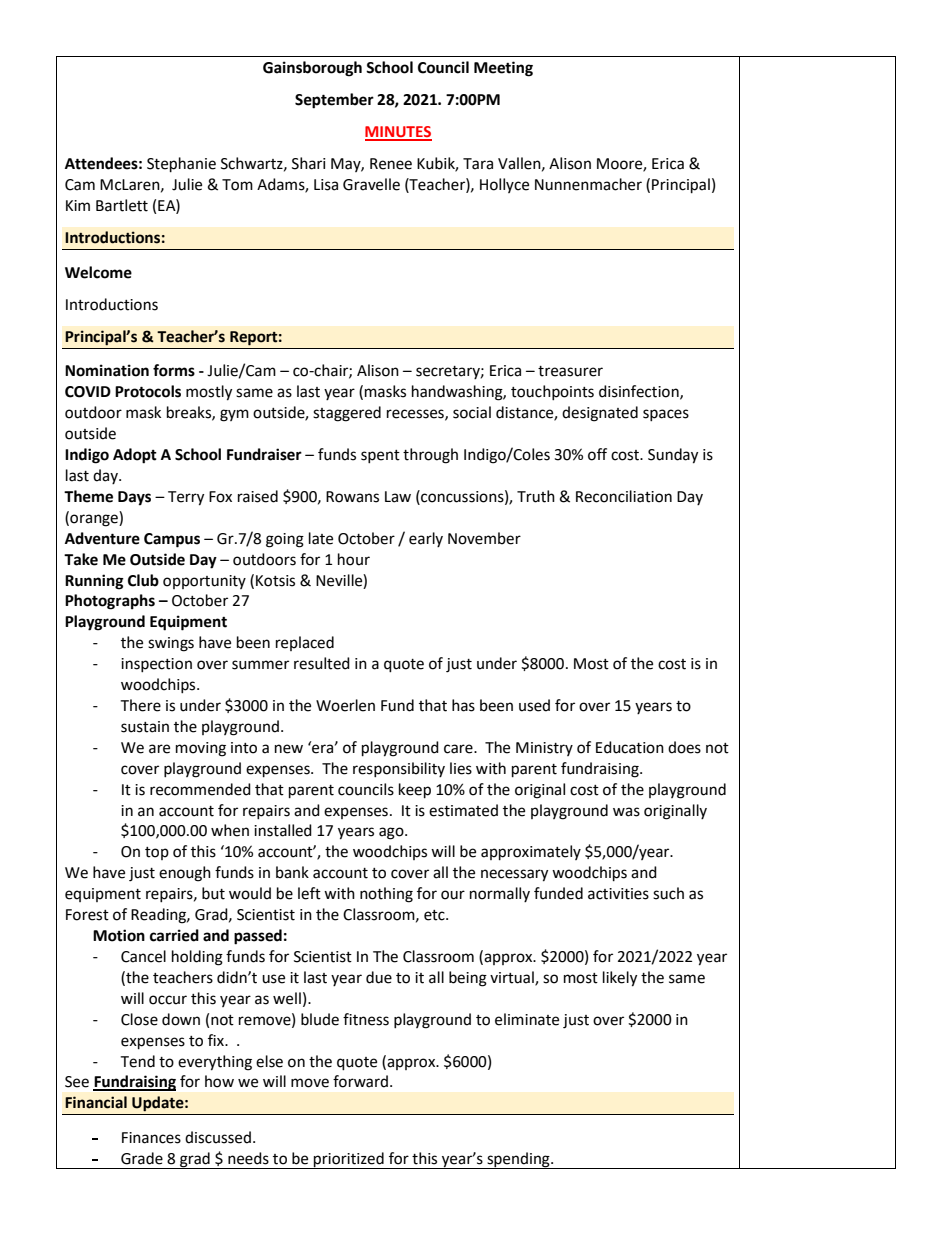 This page has height=1233, width=952. I want to click on responsibility, so click(399, 769).
